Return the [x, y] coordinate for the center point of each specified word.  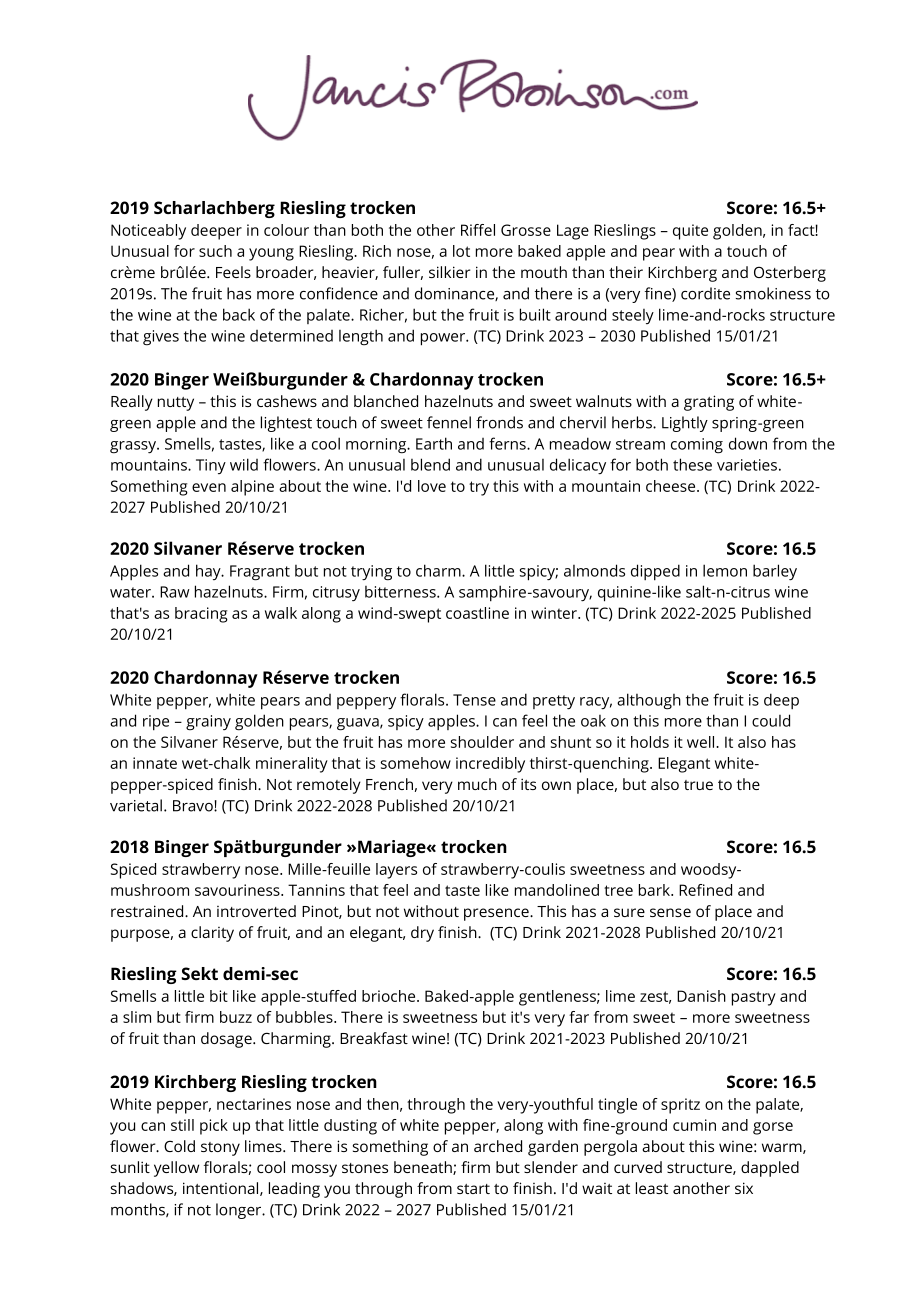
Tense [474, 700]
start [473, 1189]
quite [690, 232]
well [702, 742]
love [432, 486]
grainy [208, 723]
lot [461, 251]
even [209, 487]
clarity [212, 934]
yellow [176, 1169]
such [215, 251]
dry [422, 934]
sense [670, 912]
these [692, 464]
